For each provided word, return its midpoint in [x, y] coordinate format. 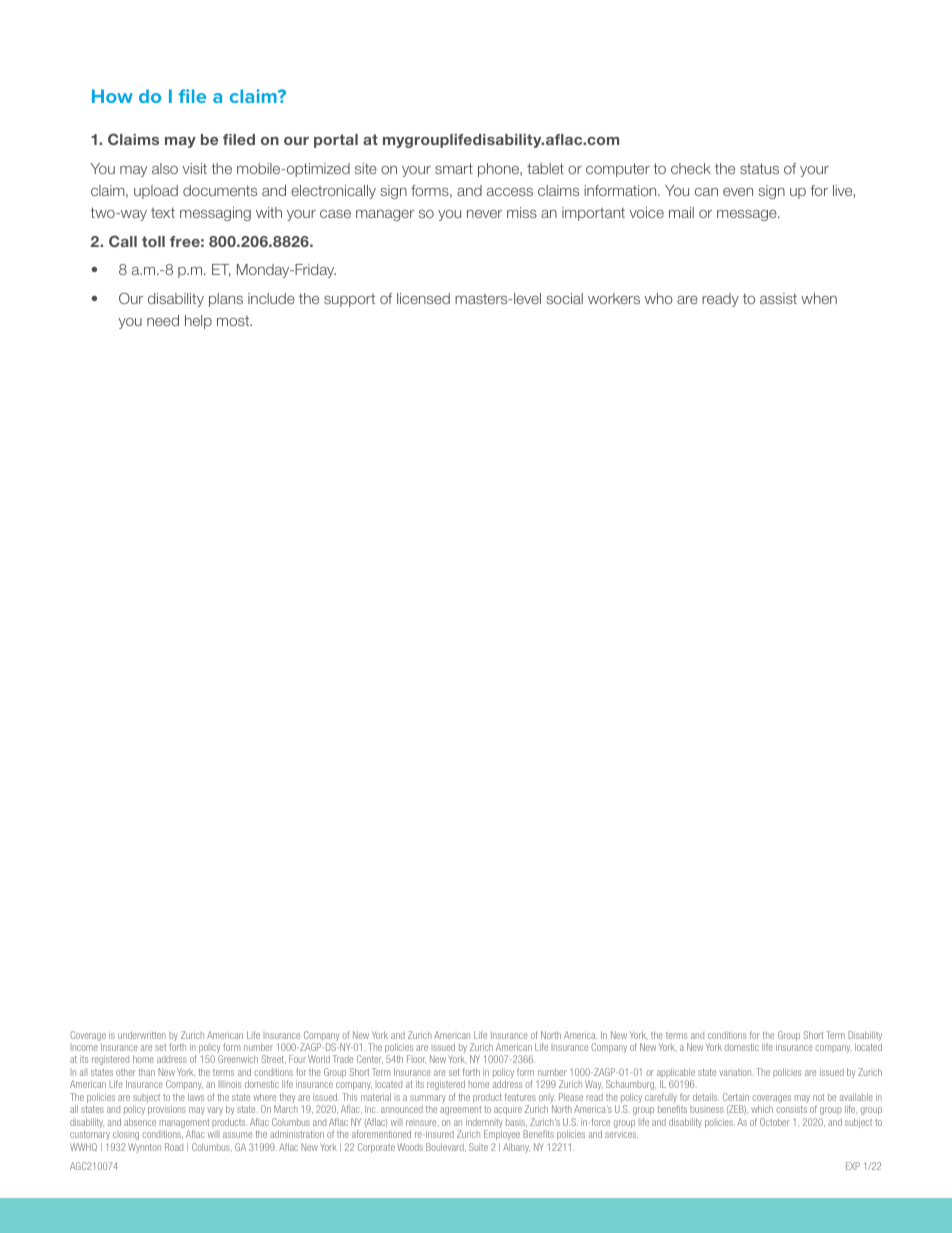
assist [778, 298]
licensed [423, 298]
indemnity [484, 1124]
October [775, 1122]
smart [454, 168]
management [184, 1125]
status [759, 168]
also [165, 168]
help [198, 322]
